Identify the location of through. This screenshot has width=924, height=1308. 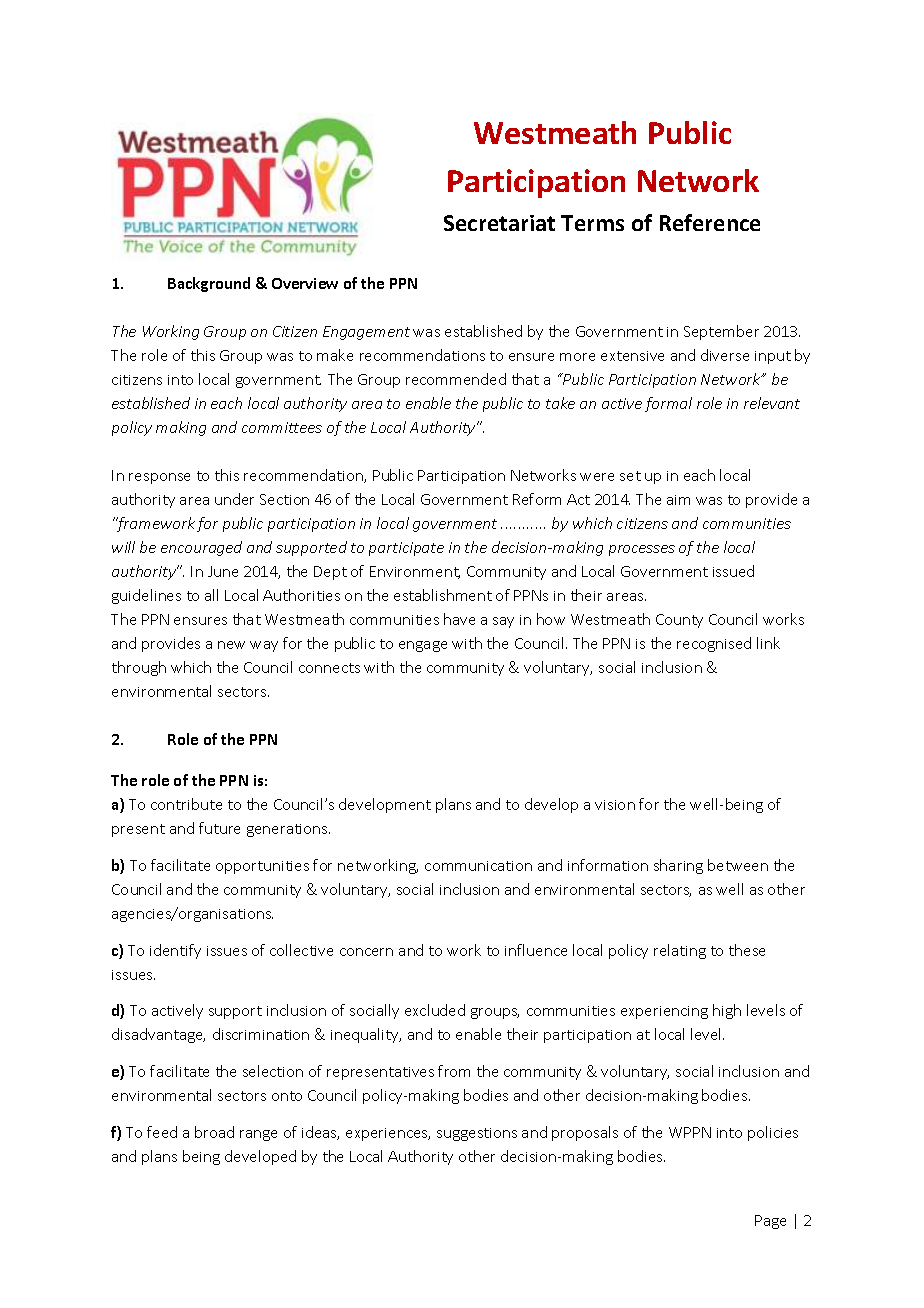
(139, 668).
